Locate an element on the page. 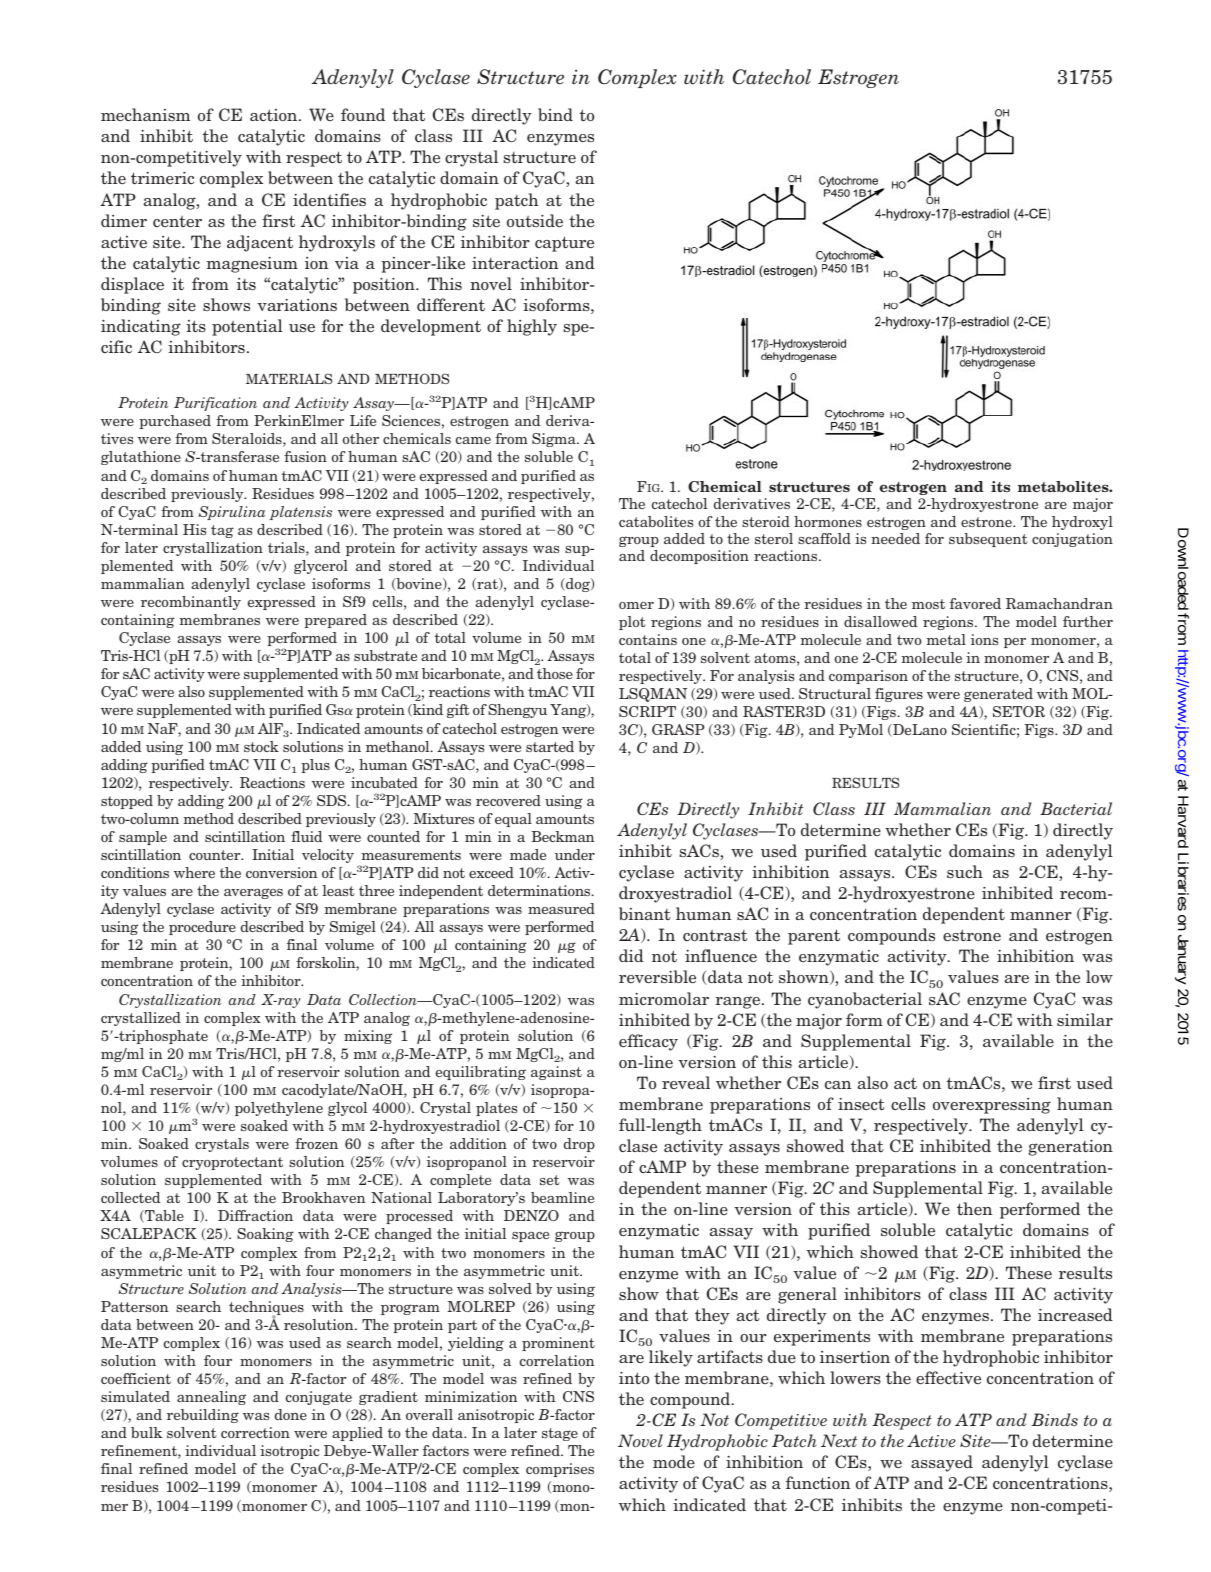 This document has height=1572, width=1211. efficacy is located at coordinates (648, 1042).
